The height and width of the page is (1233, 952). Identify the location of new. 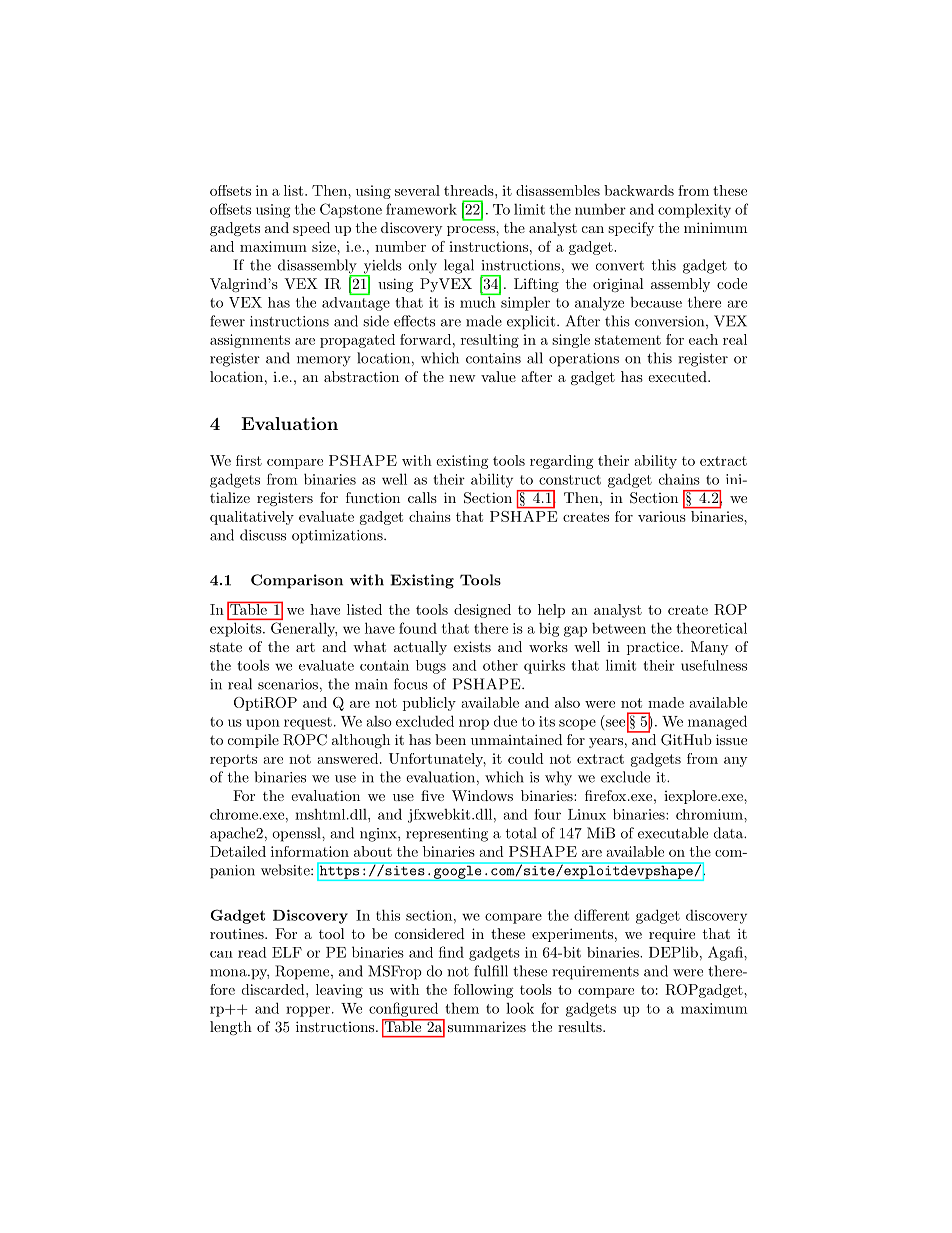
(462, 378).
